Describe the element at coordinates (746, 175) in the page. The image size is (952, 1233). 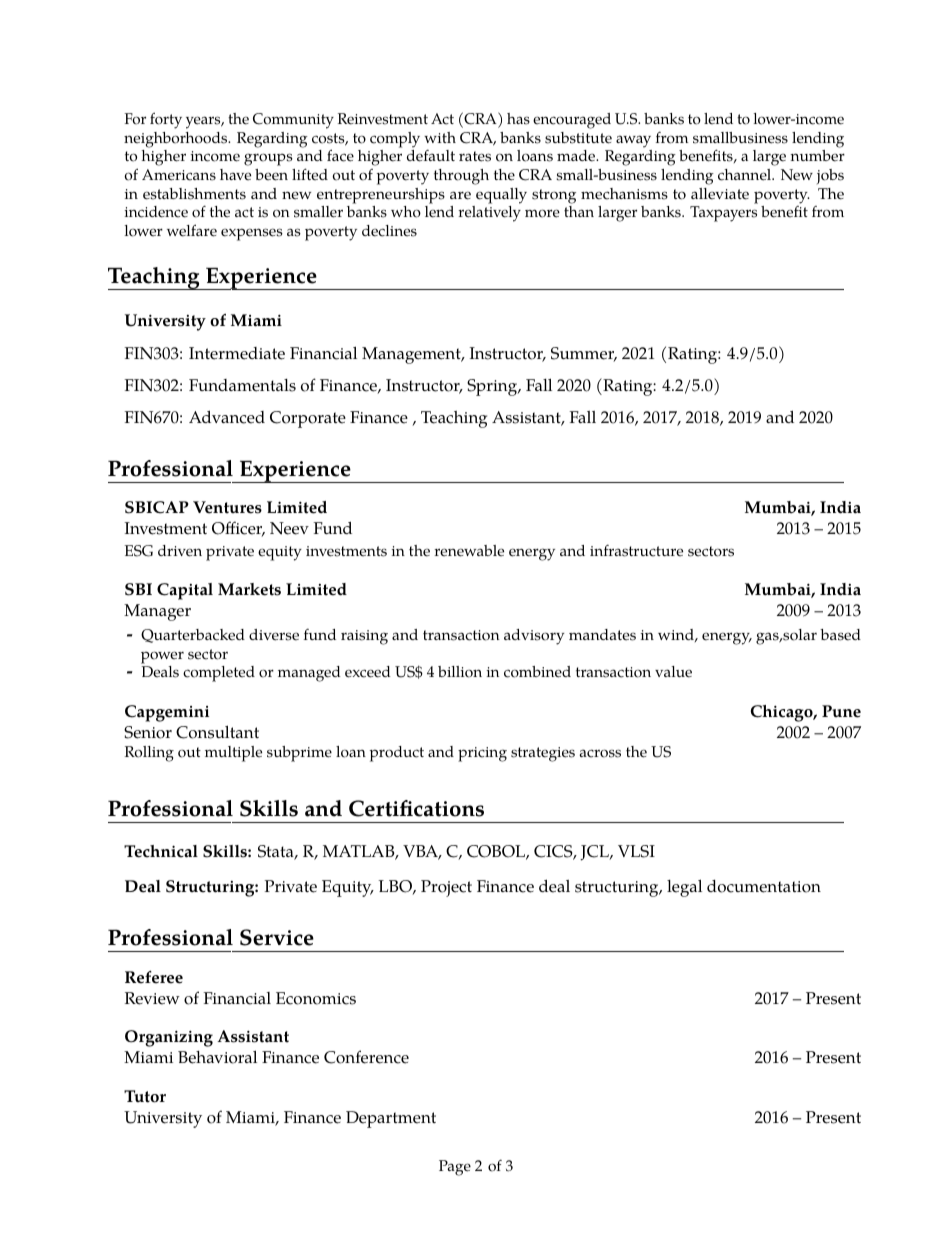
I see `channel` at that location.
